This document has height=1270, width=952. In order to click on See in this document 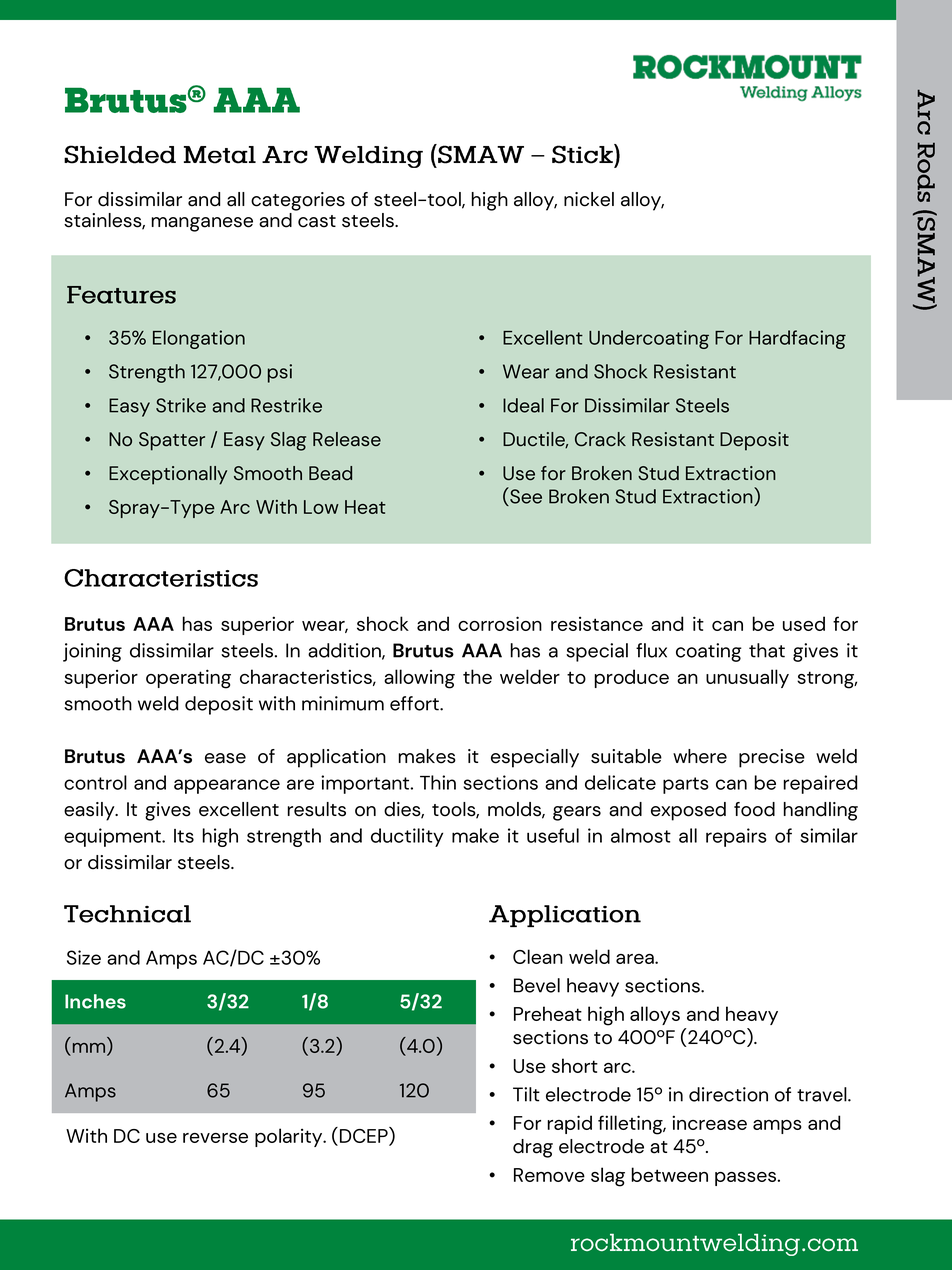, I will do `click(525, 496)`.
